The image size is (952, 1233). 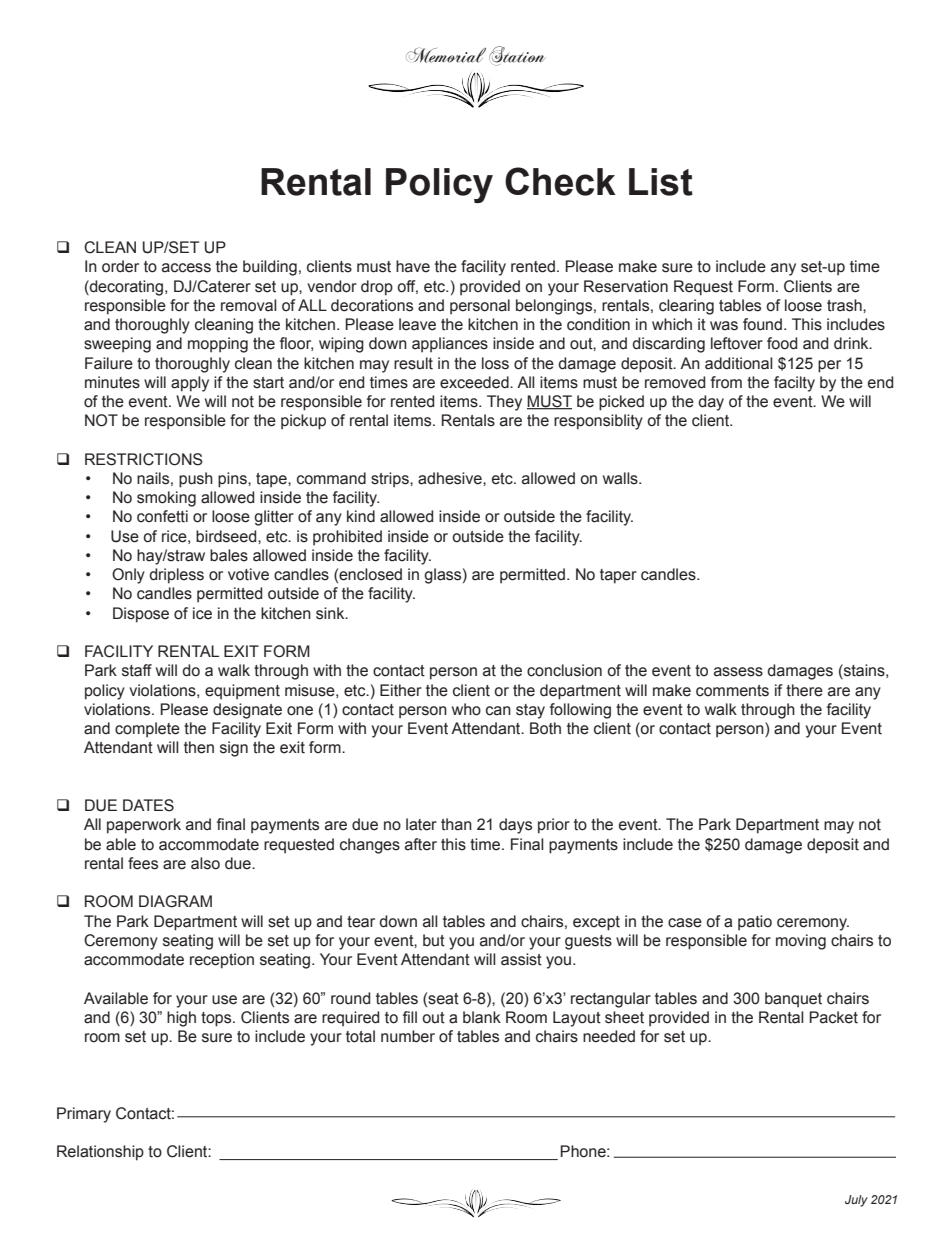 I want to click on access, so click(x=186, y=268).
